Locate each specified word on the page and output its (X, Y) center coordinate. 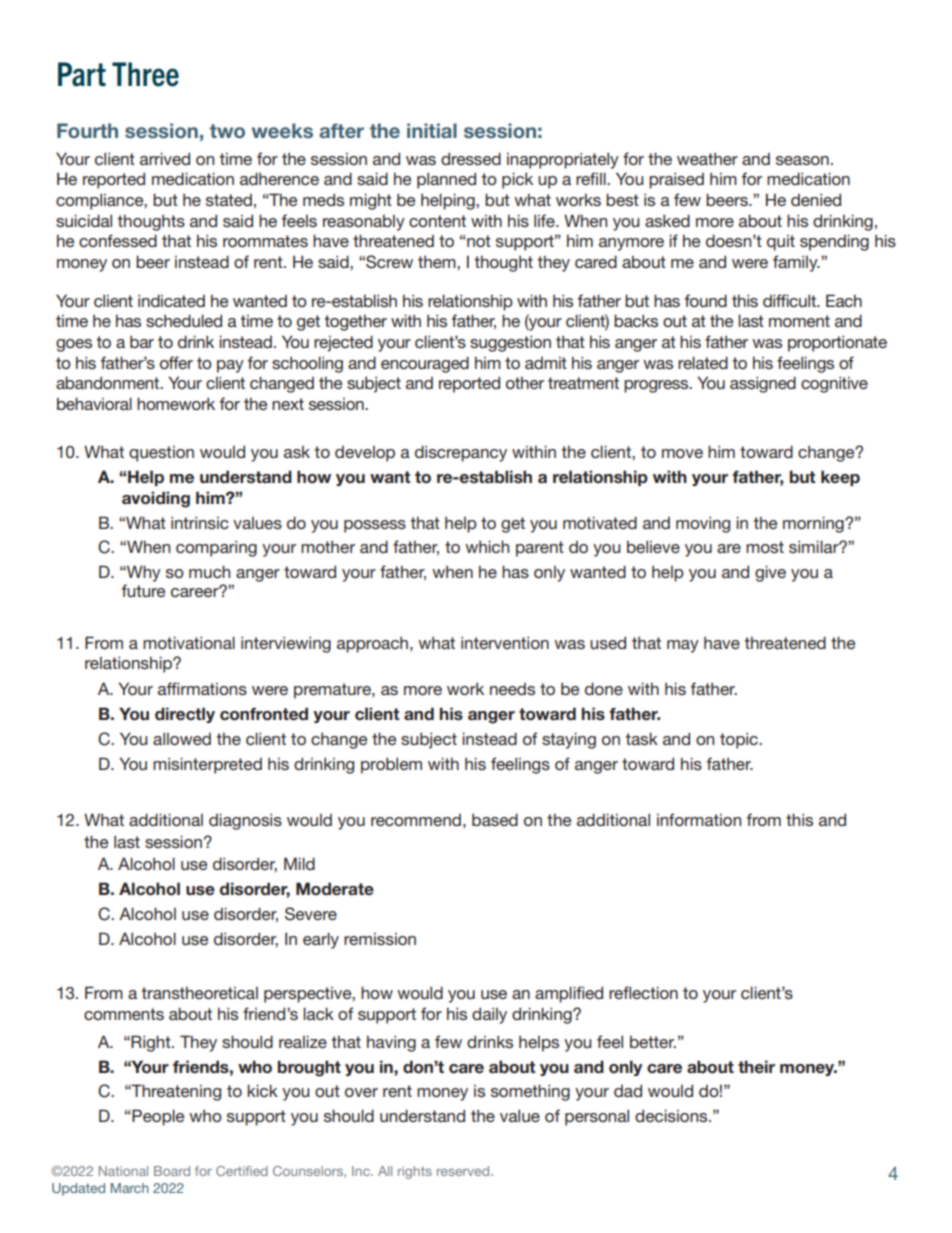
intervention (505, 642)
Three (145, 74)
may (683, 646)
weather (707, 159)
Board (172, 1171)
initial (432, 130)
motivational (189, 642)
